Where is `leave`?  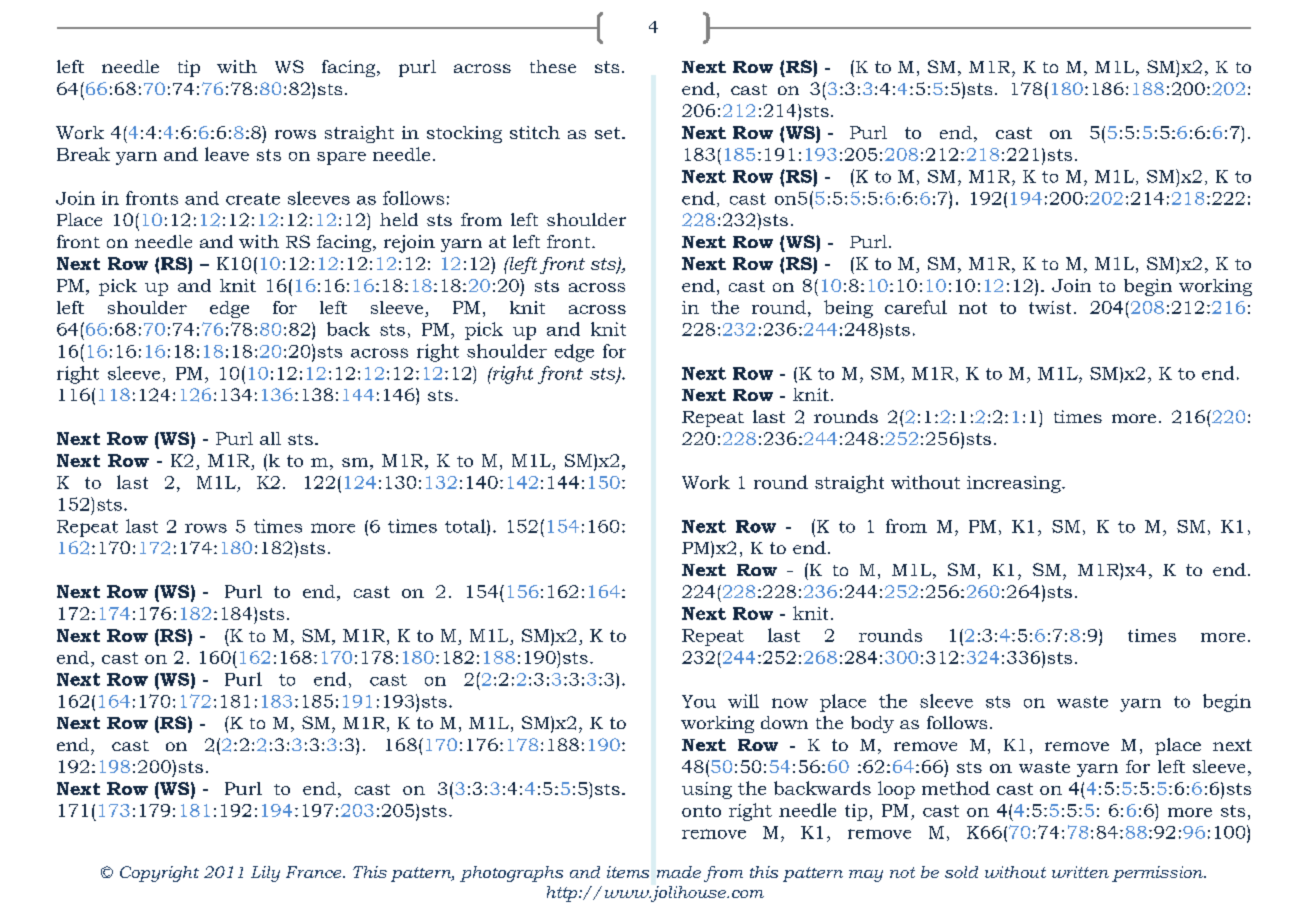 leave is located at coordinates (227, 154).
